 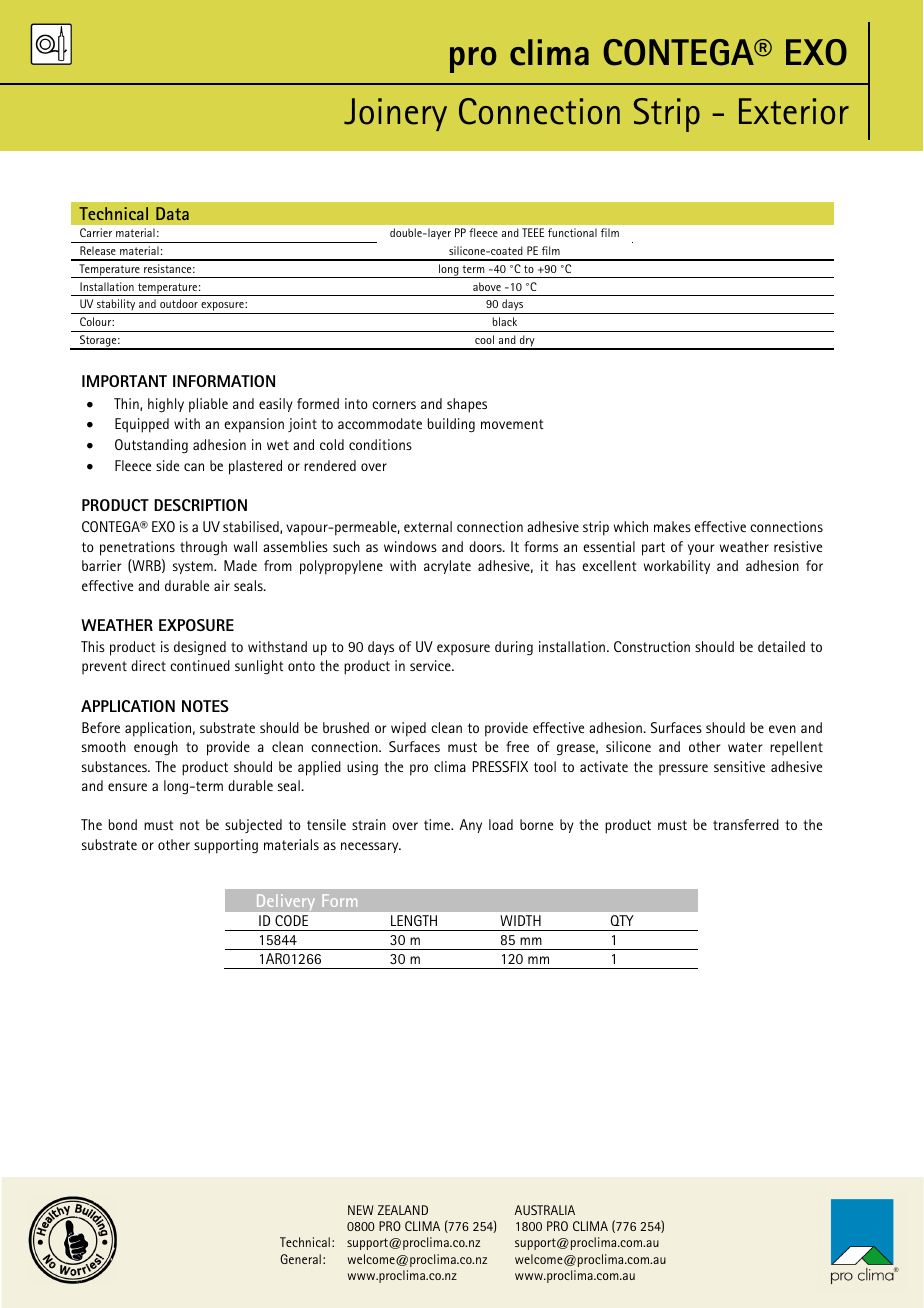 I want to click on General, so click(x=300, y=1259).
